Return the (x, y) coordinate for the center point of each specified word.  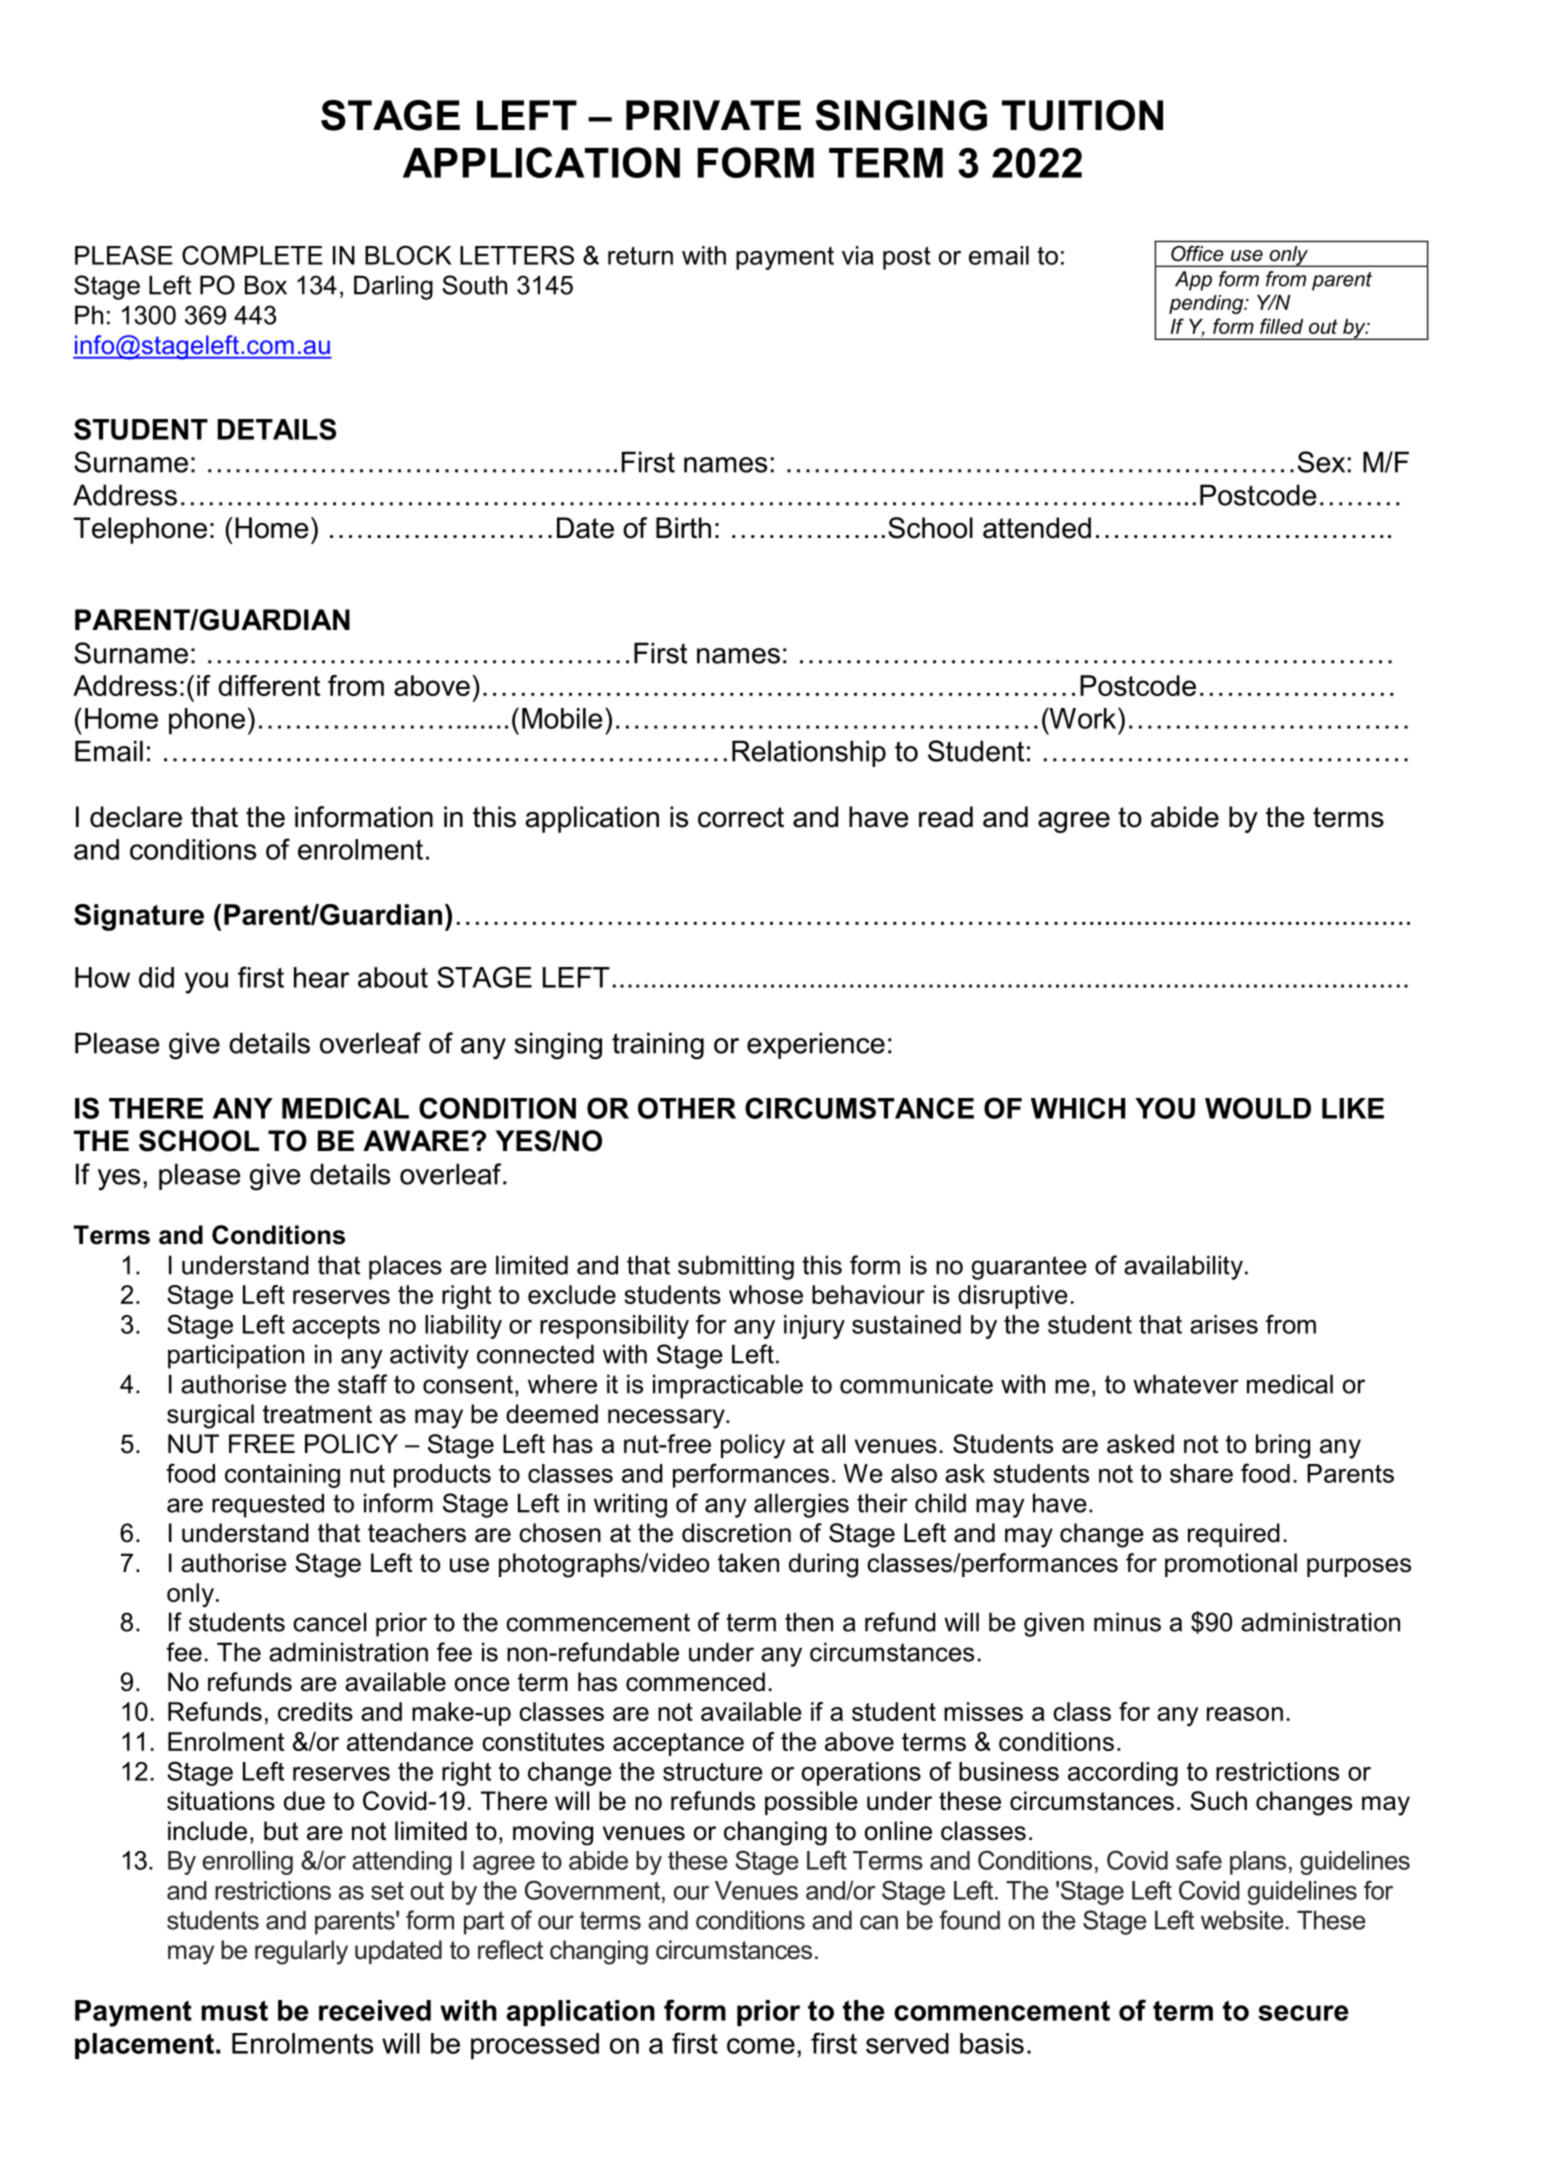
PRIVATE (713, 115)
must (234, 2010)
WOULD (1258, 1108)
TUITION (1082, 115)
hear (322, 977)
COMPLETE (252, 255)
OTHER (687, 1108)
